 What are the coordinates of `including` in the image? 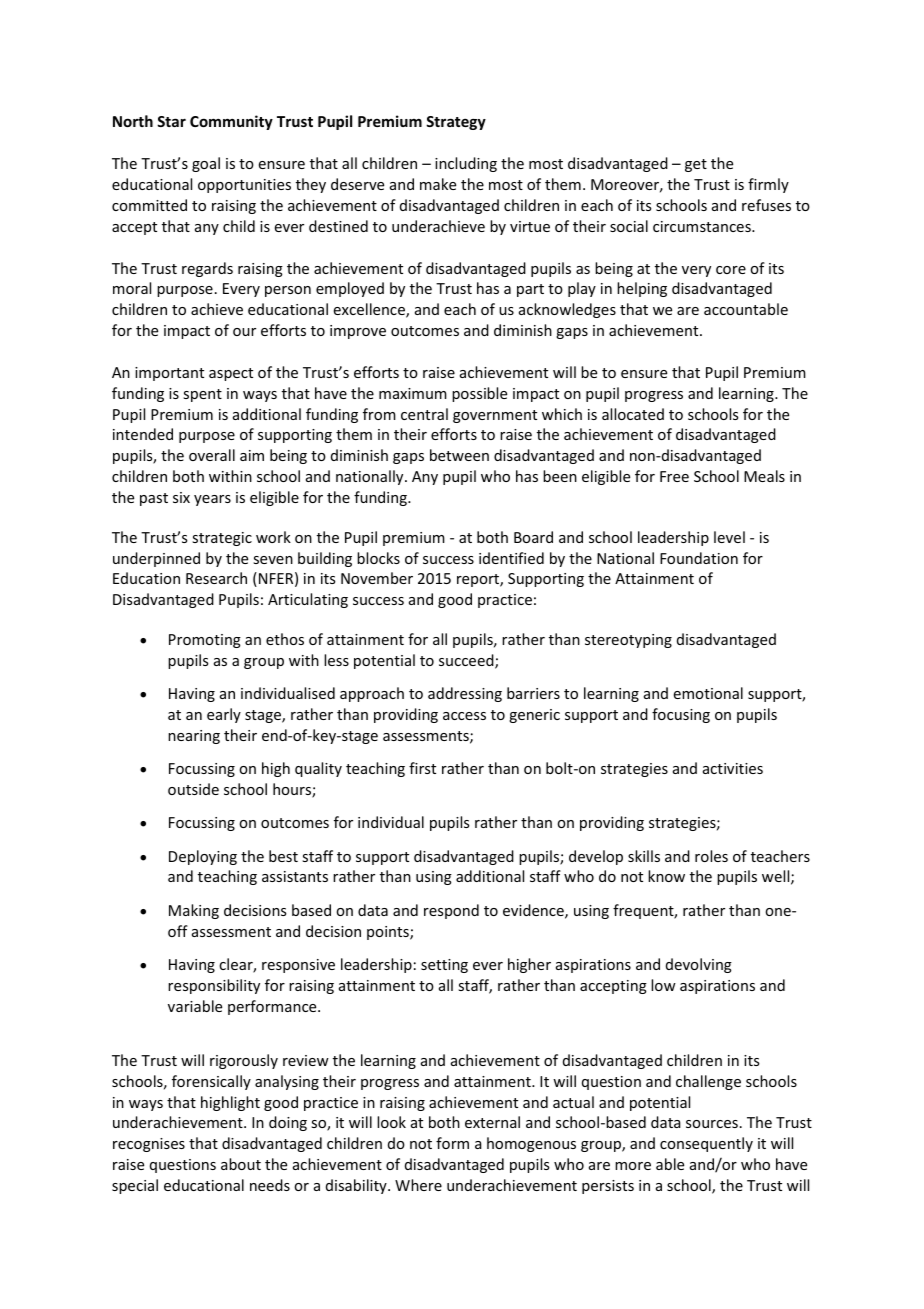 It's located at (466, 164).
